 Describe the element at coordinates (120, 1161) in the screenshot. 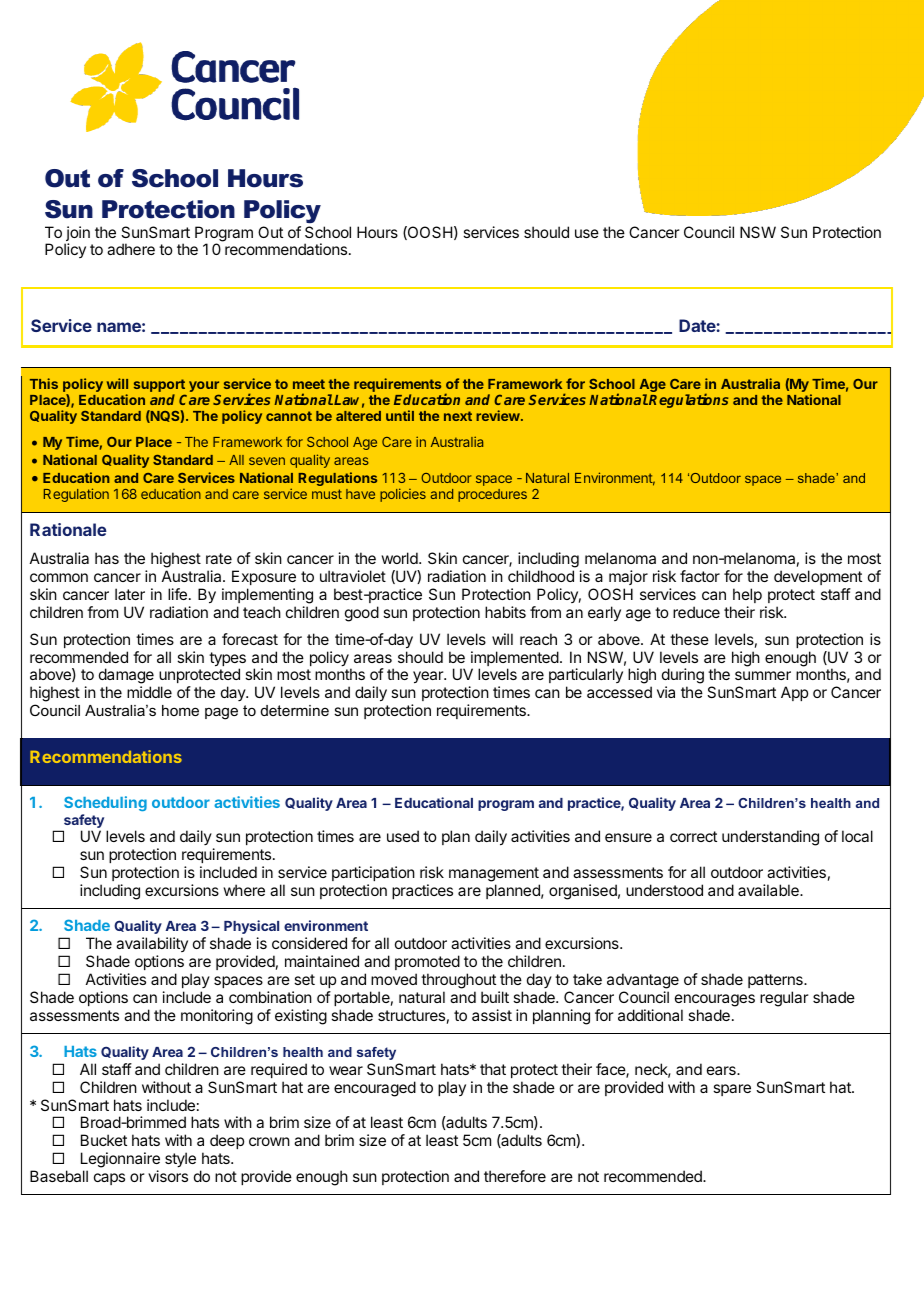

I see `Legionnaire` at that location.
